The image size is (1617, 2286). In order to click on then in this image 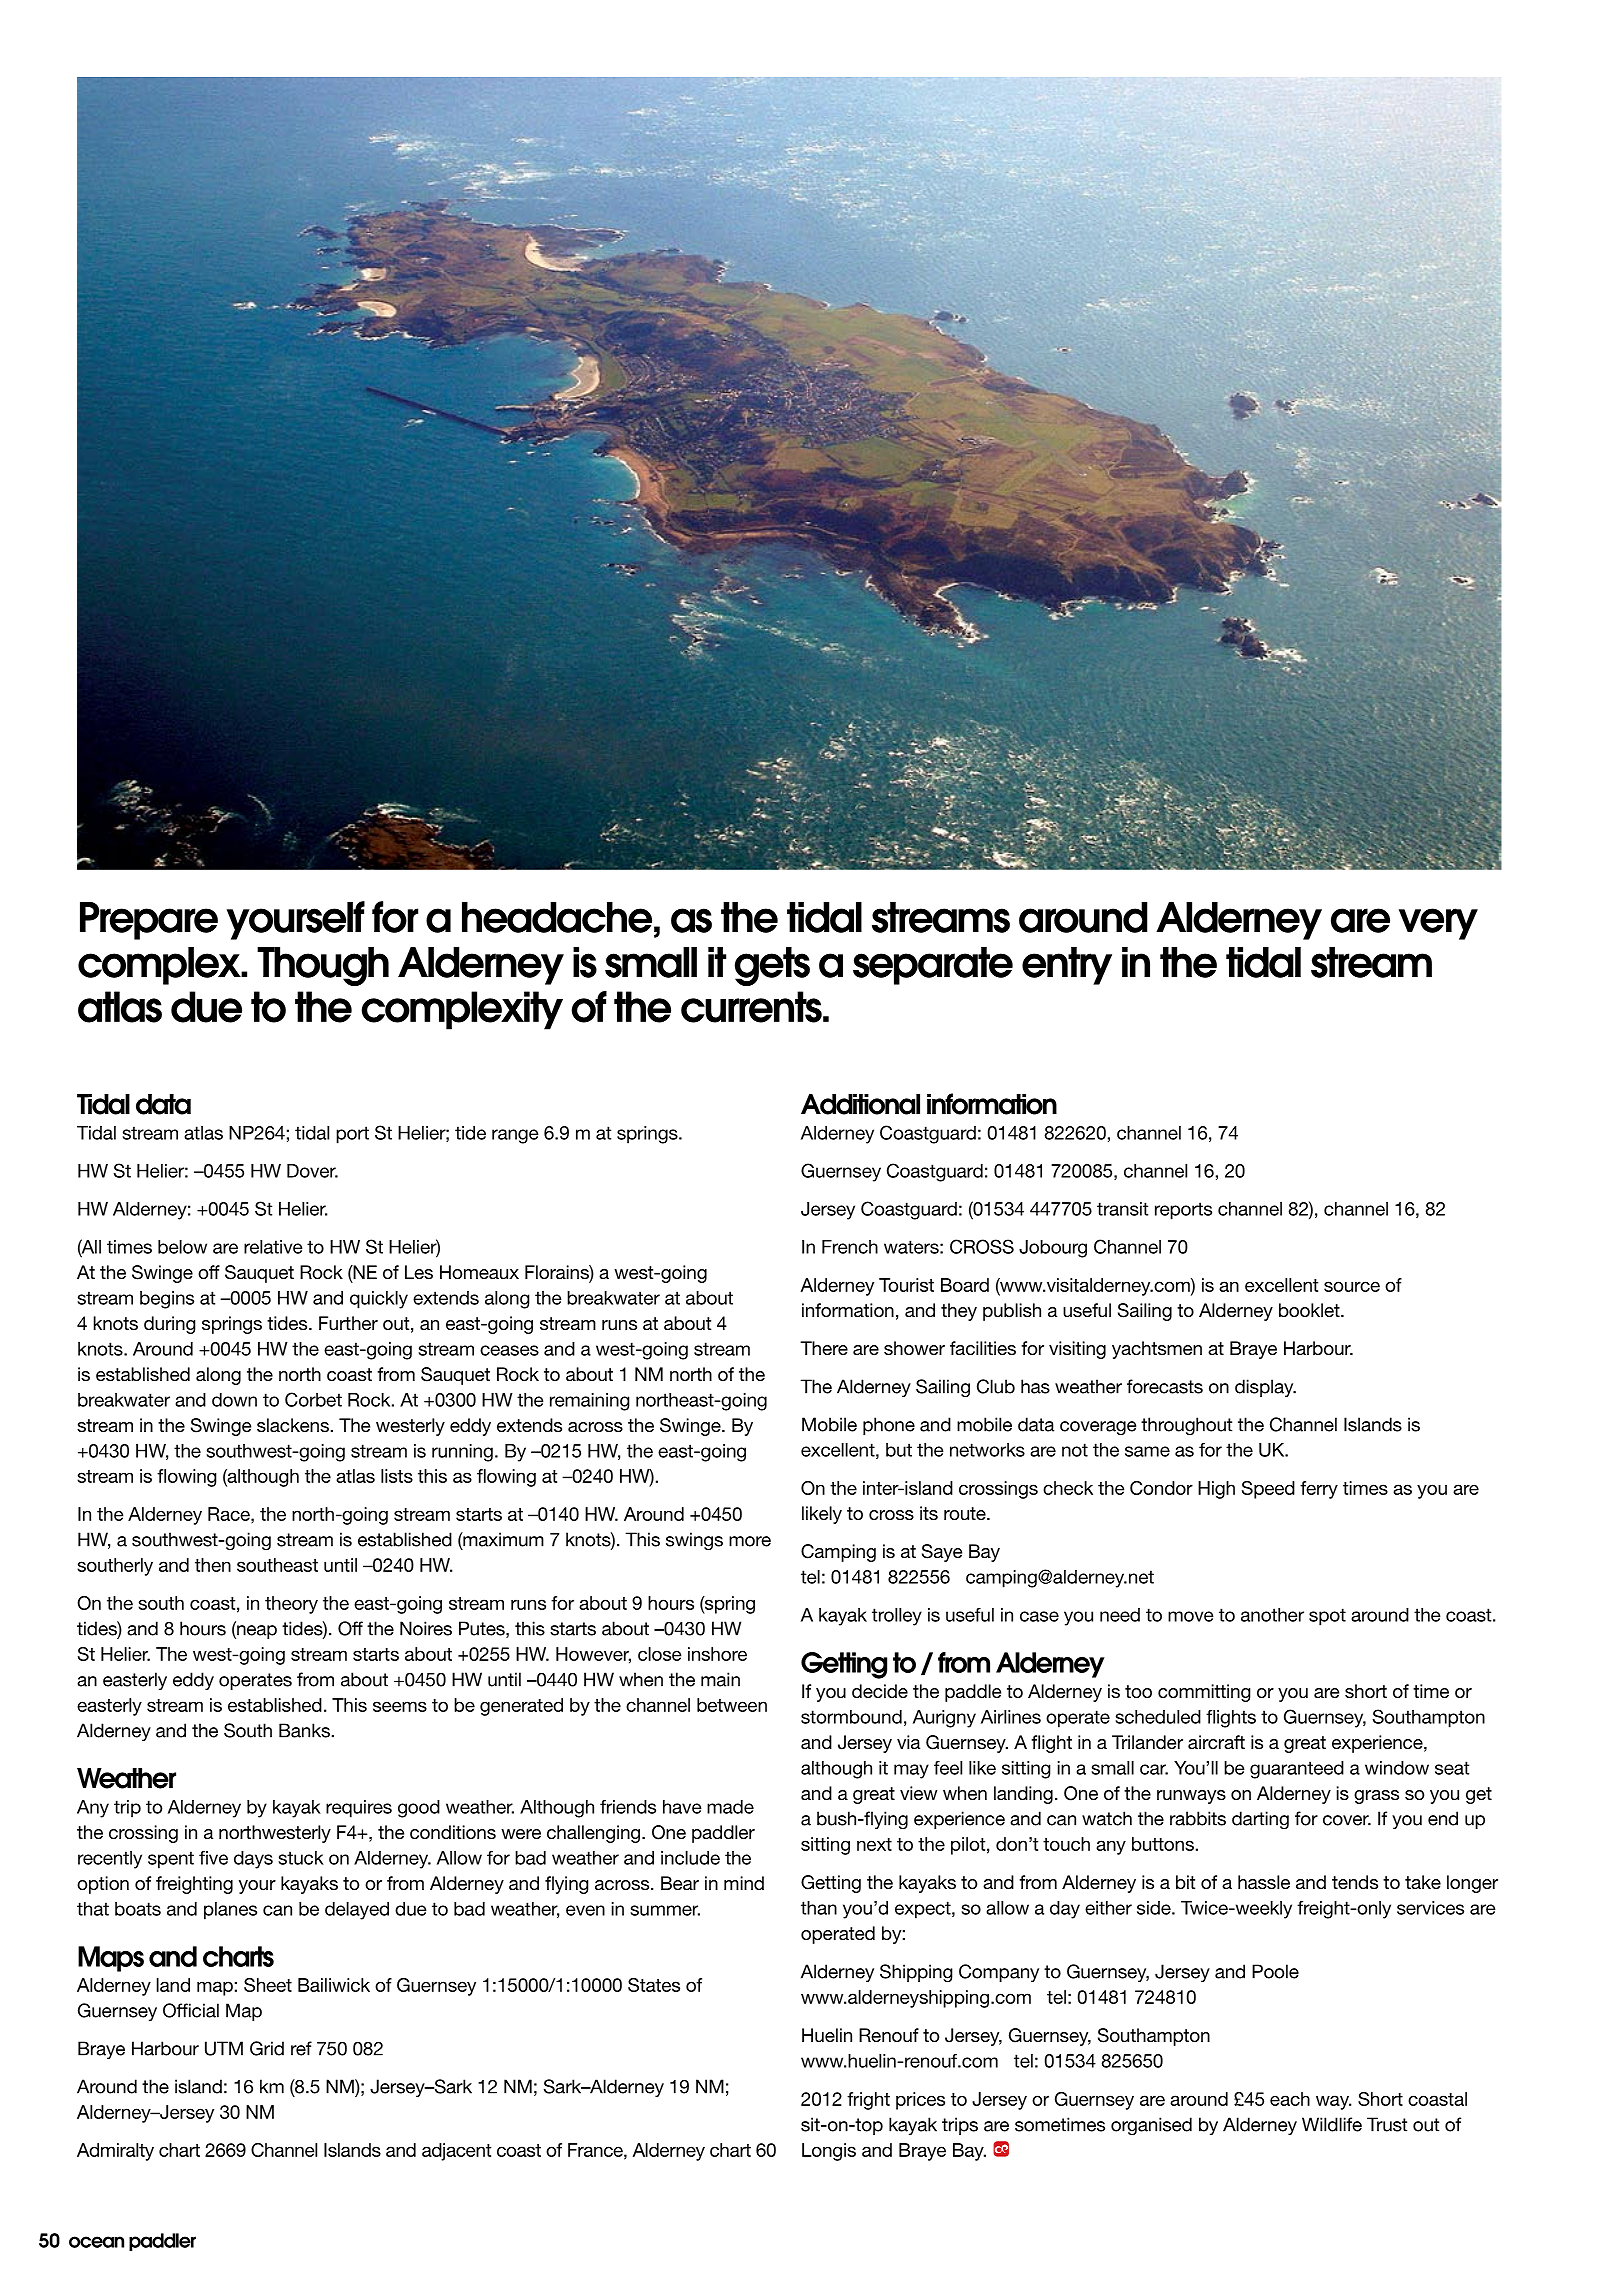, I will do `click(213, 1565)`.
